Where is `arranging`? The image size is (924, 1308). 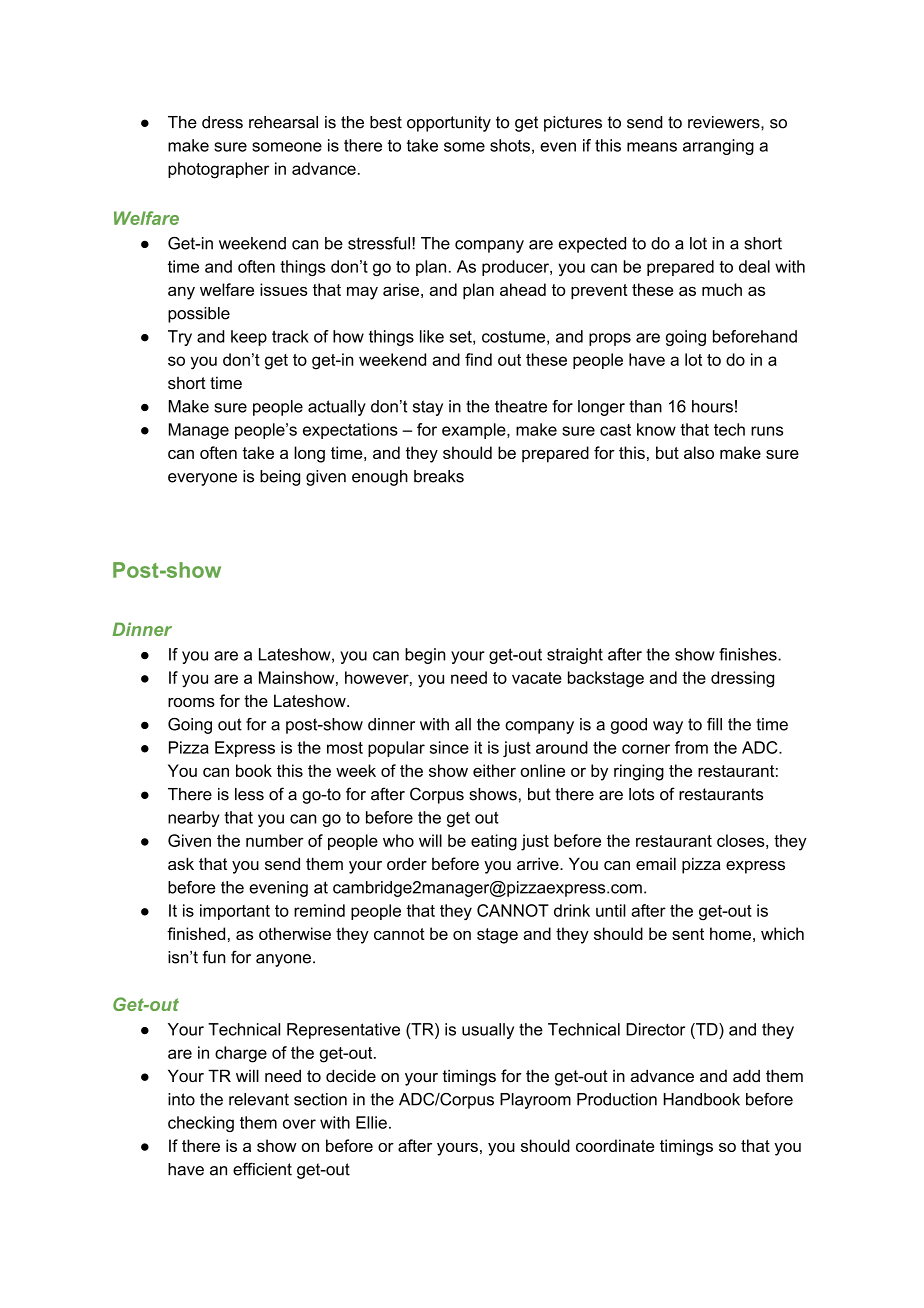
arranging is located at coordinates (718, 147).
